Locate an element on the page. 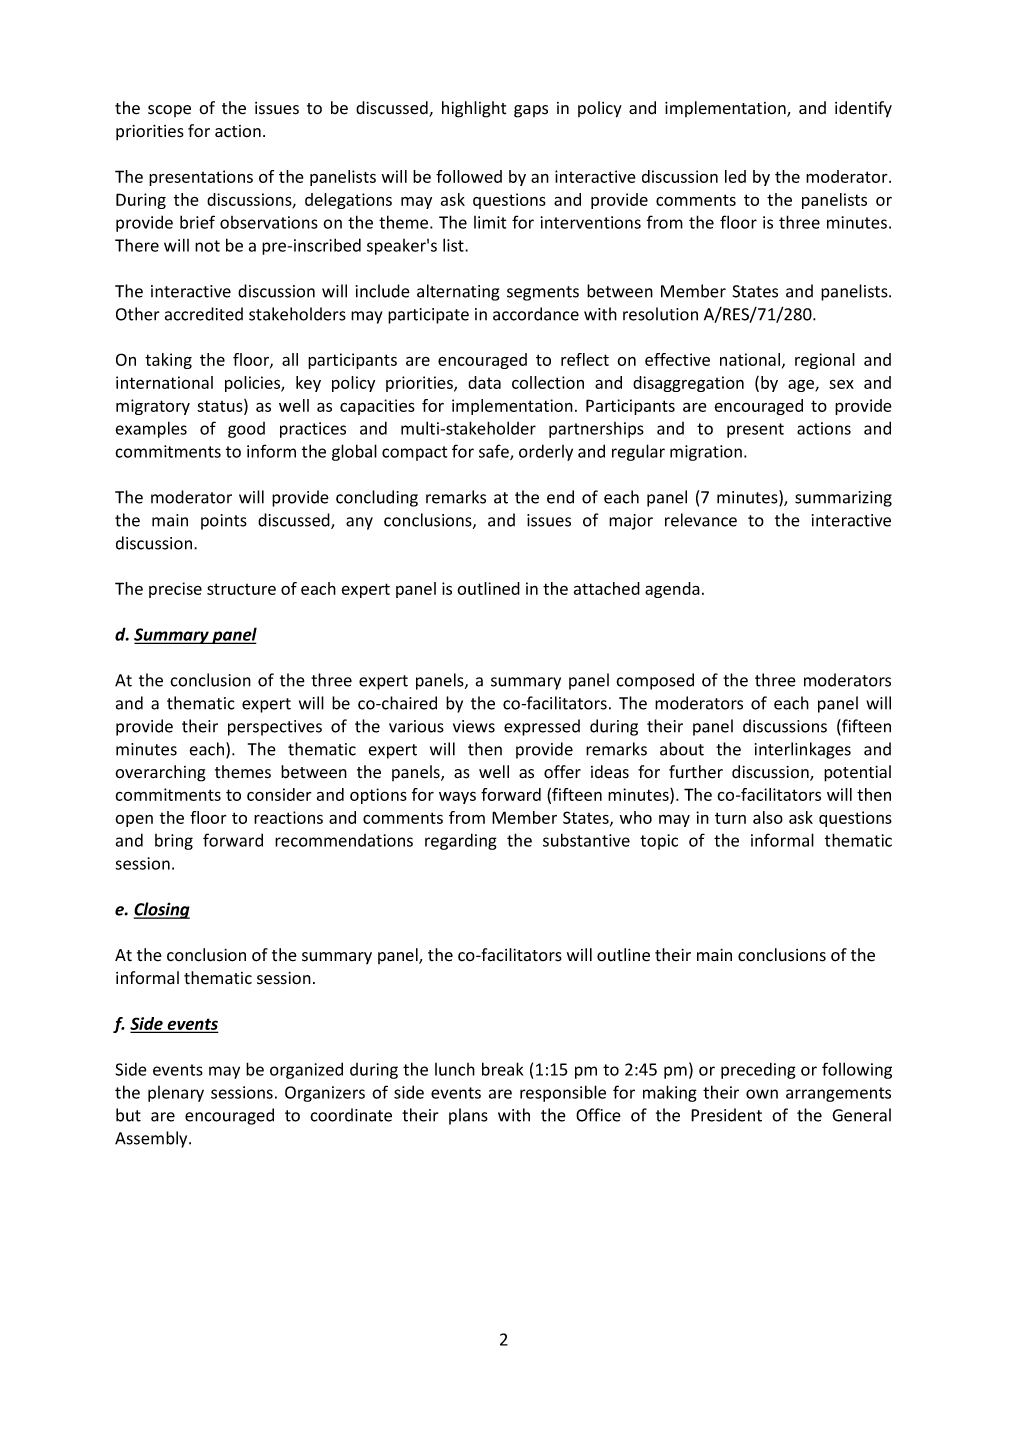  own is located at coordinates (762, 1094).
